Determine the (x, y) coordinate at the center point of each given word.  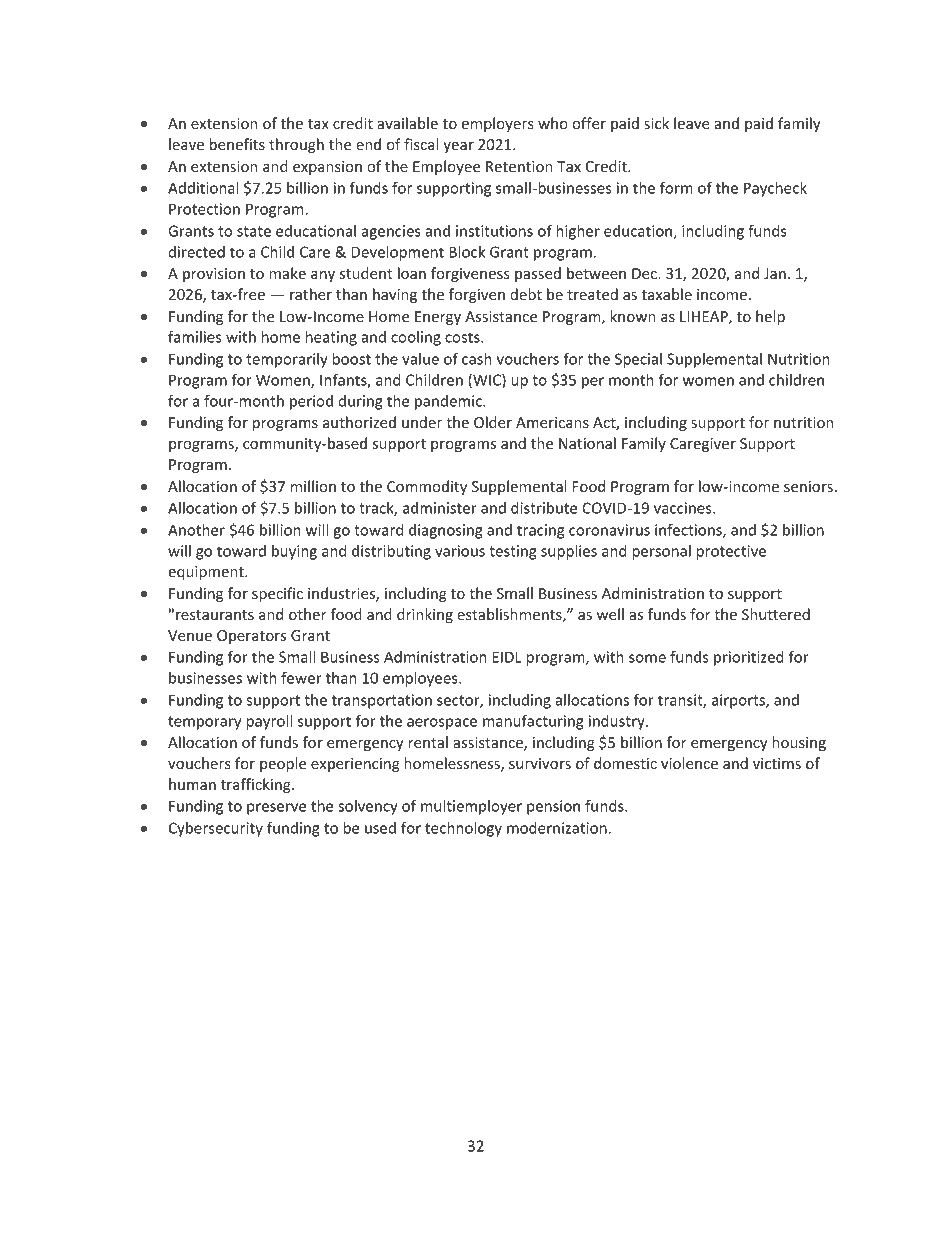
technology (463, 829)
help (770, 317)
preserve (276, 809)
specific (277, 594)
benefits (237, 144)
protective (731, 552)
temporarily (287, 360)
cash (477, 359)
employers (498, 124)
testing (513, 552)
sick (656, 123)
